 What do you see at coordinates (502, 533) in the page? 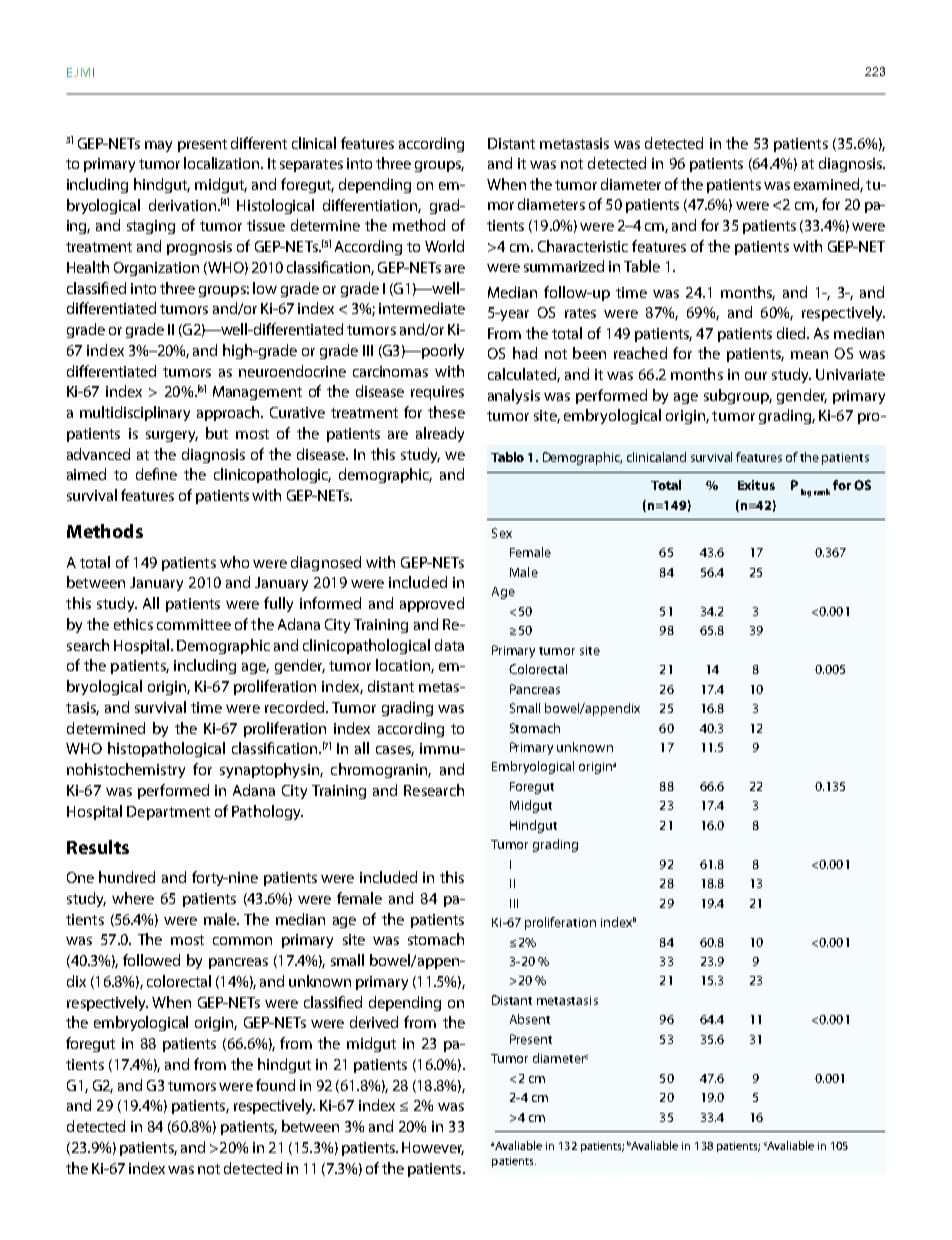
I see `Sex` at bounding box center [502, 533].
